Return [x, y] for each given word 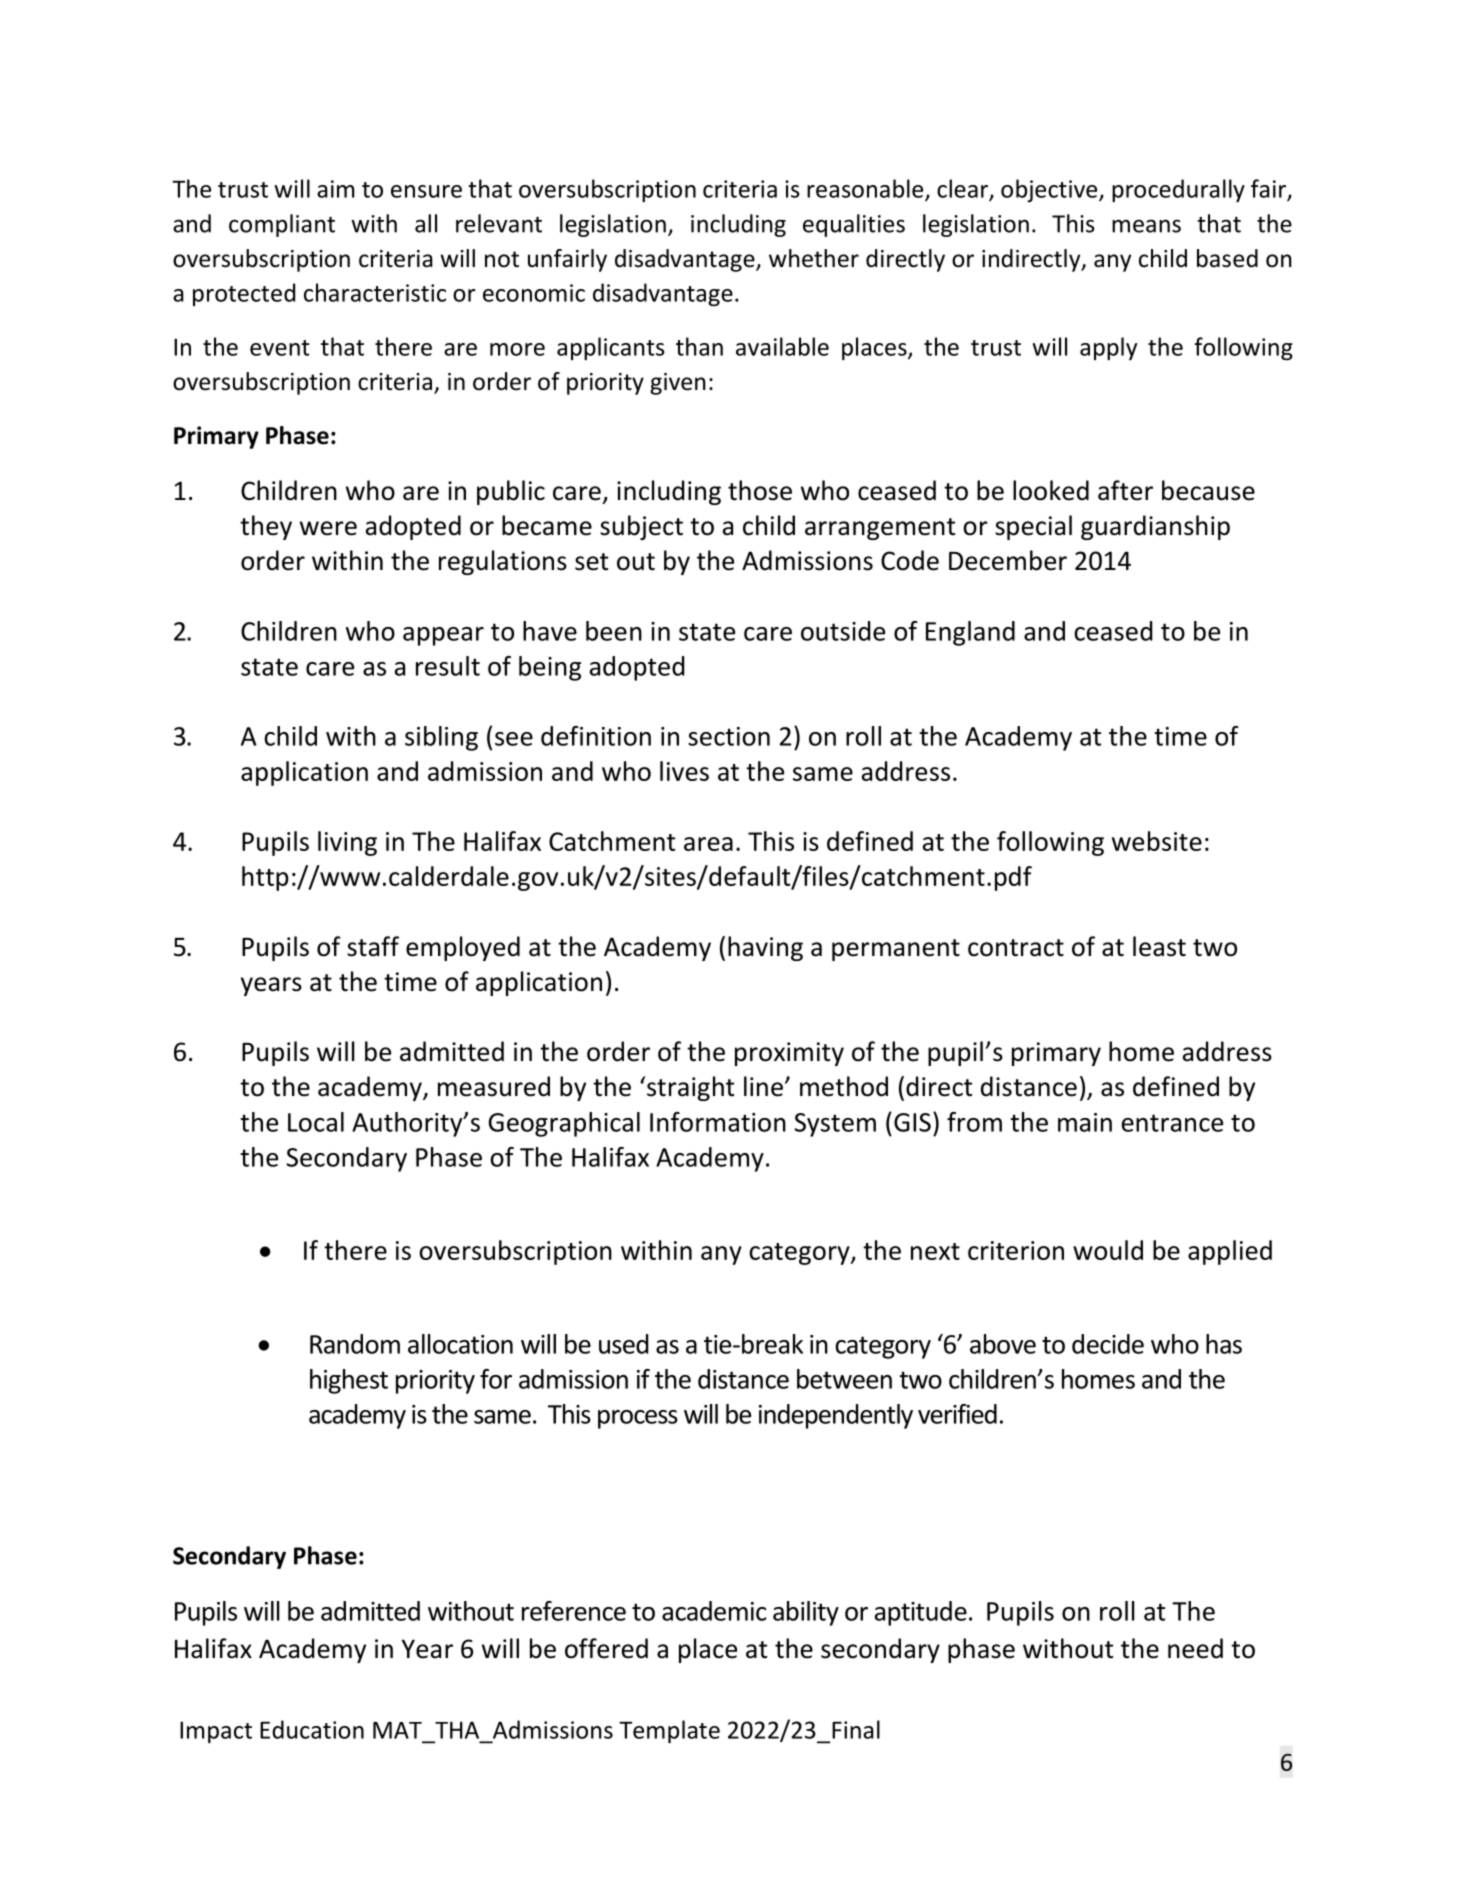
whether [814, 258]
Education [312, 1729]
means [1146, 226]
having [765, 948]
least [1159, 946]
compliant [282, 225]
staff [373, 946]
